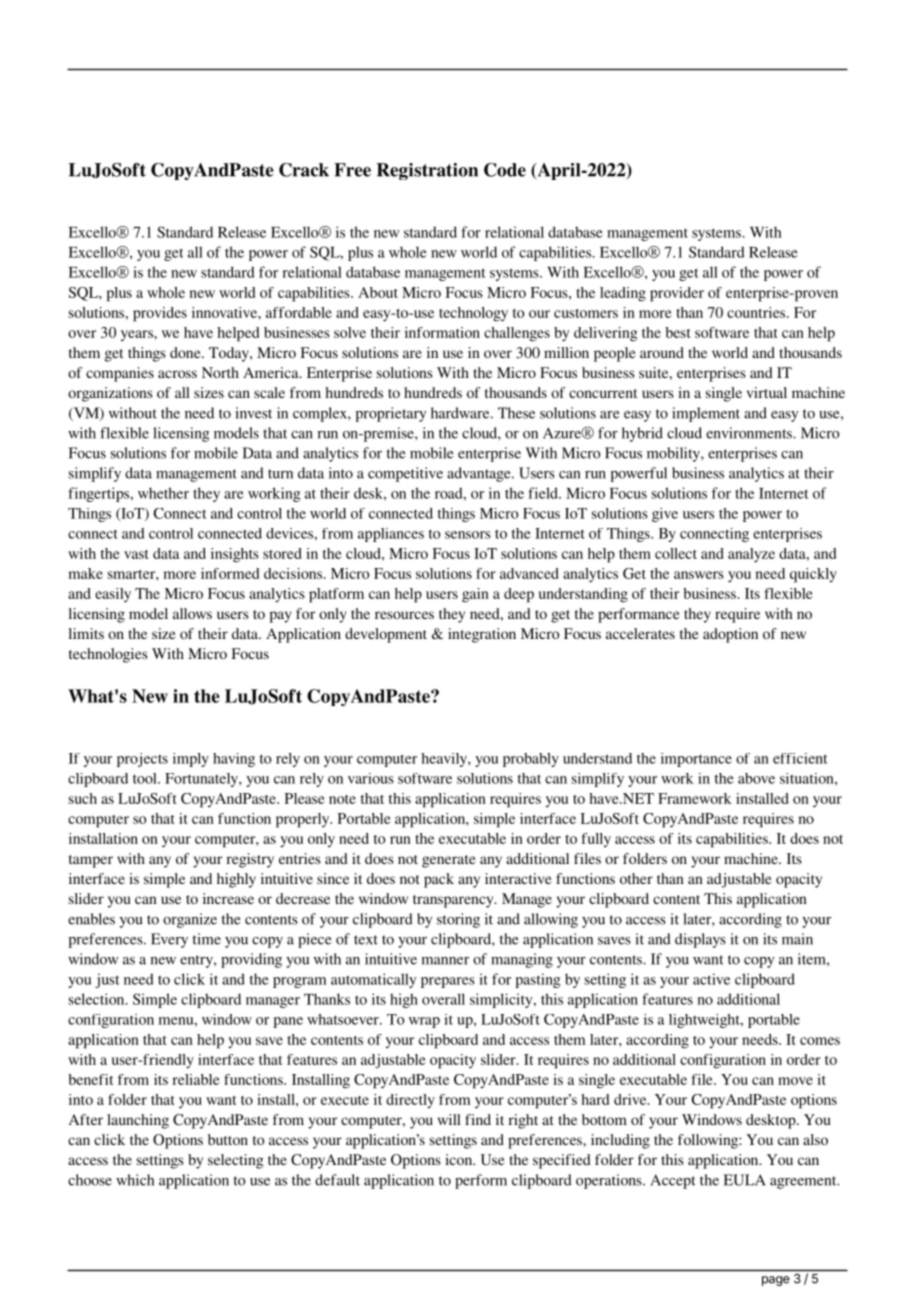 The height and width of the screenshot is (1316, 915). What do you see at coordinates (677, 294) in the screenshot?
I see `provider` at bounding box center [677, 294].
